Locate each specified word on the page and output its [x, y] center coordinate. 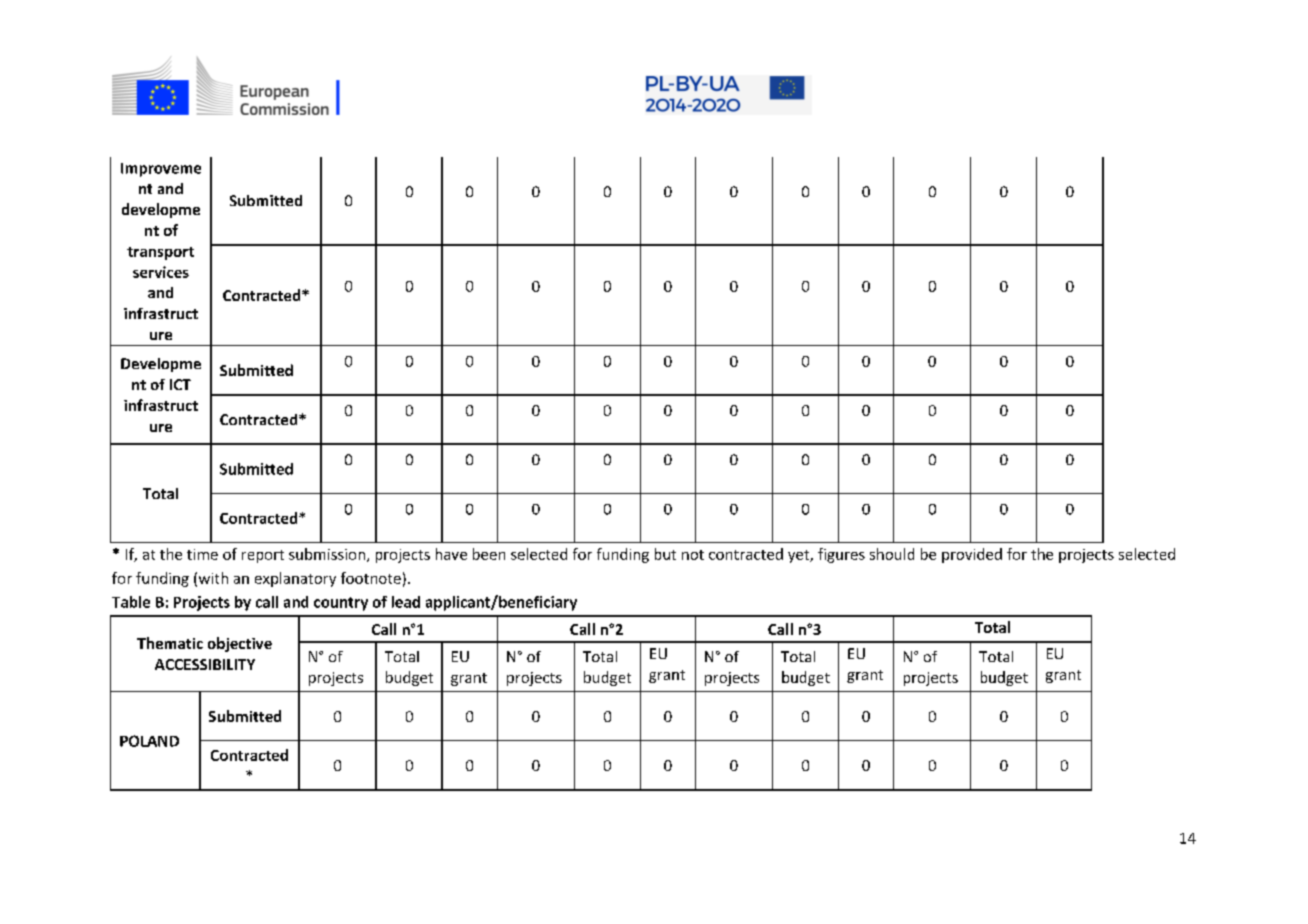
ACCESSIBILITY [205, 664]
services [161, 272]
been [489, 554]
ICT [180, 384]
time [202, 554]
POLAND [149, 741]
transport [160, 253]
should [892, 554]
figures [841, 555]
